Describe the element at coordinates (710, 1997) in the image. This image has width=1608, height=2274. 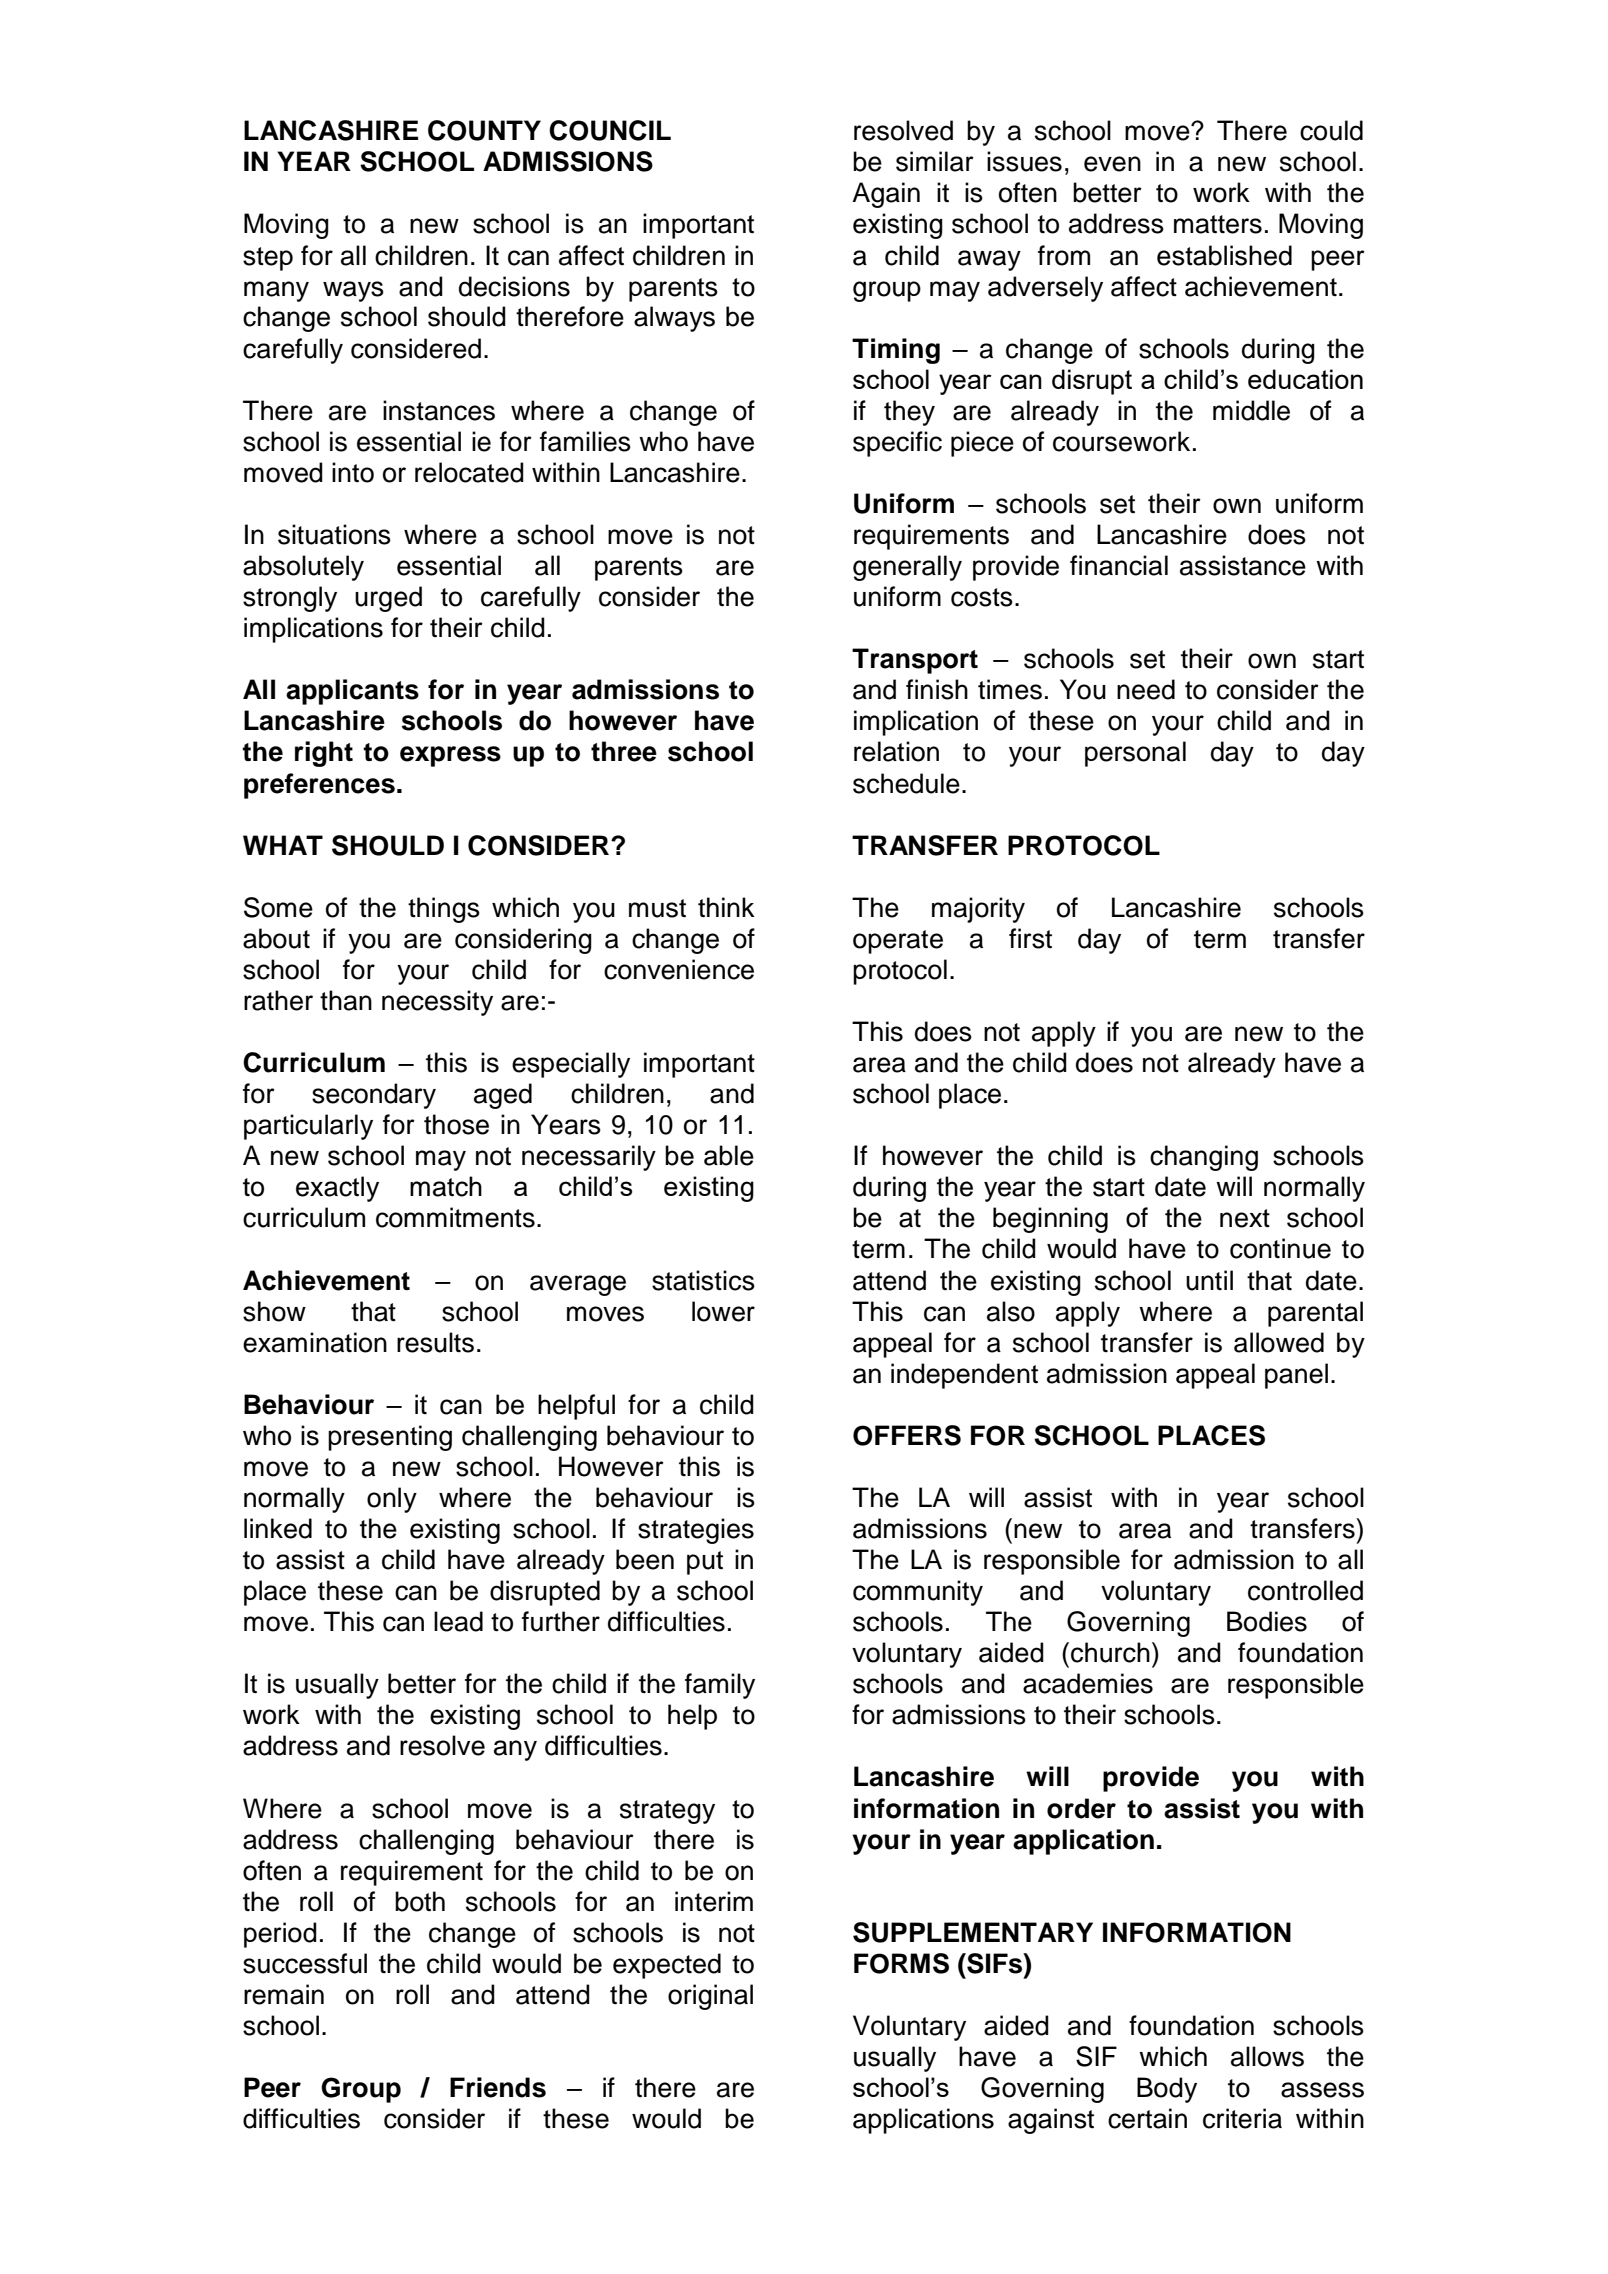
I see `original` at that location.
